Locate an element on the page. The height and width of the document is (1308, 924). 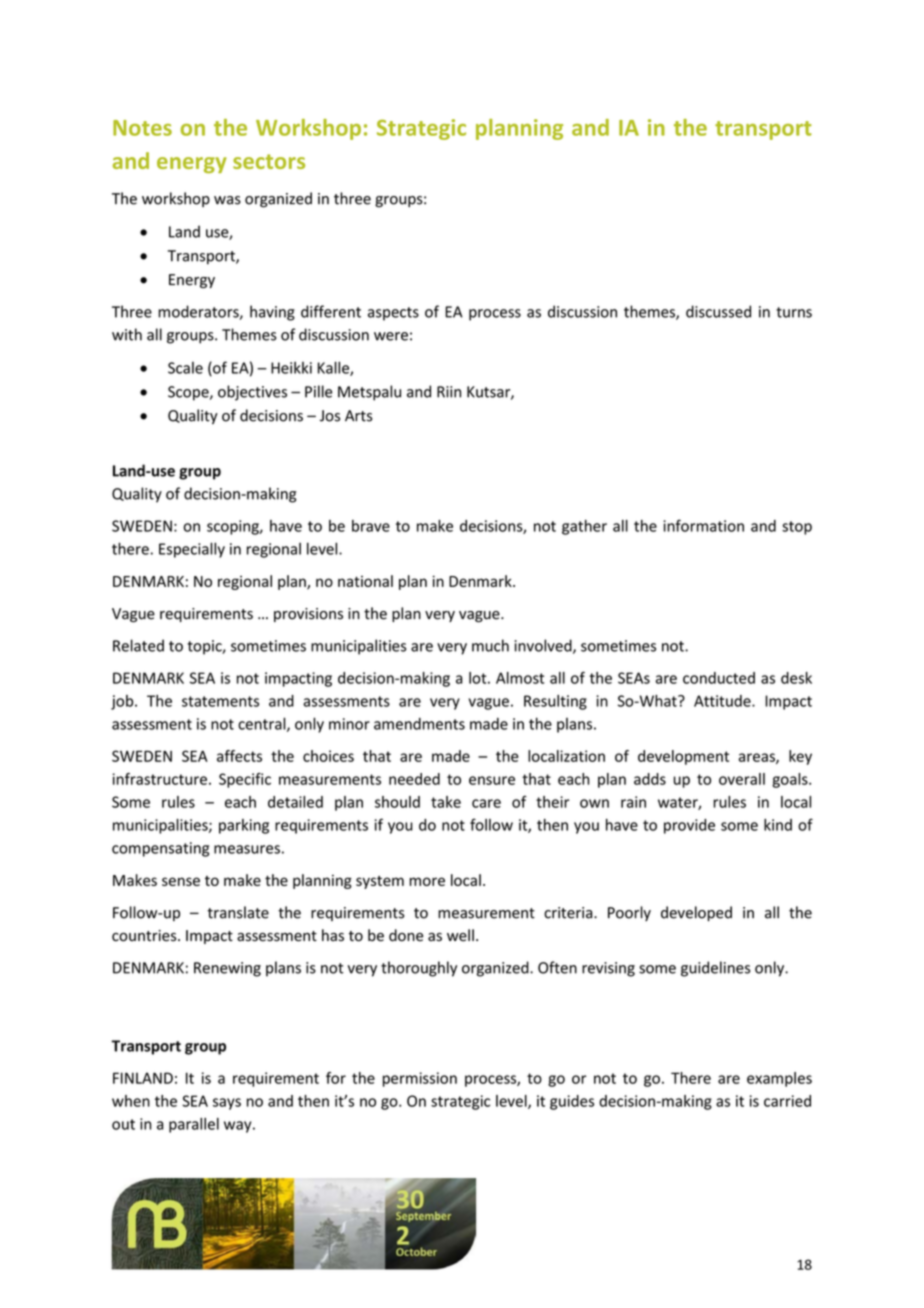
brave is located at coordinates (371, 526).
